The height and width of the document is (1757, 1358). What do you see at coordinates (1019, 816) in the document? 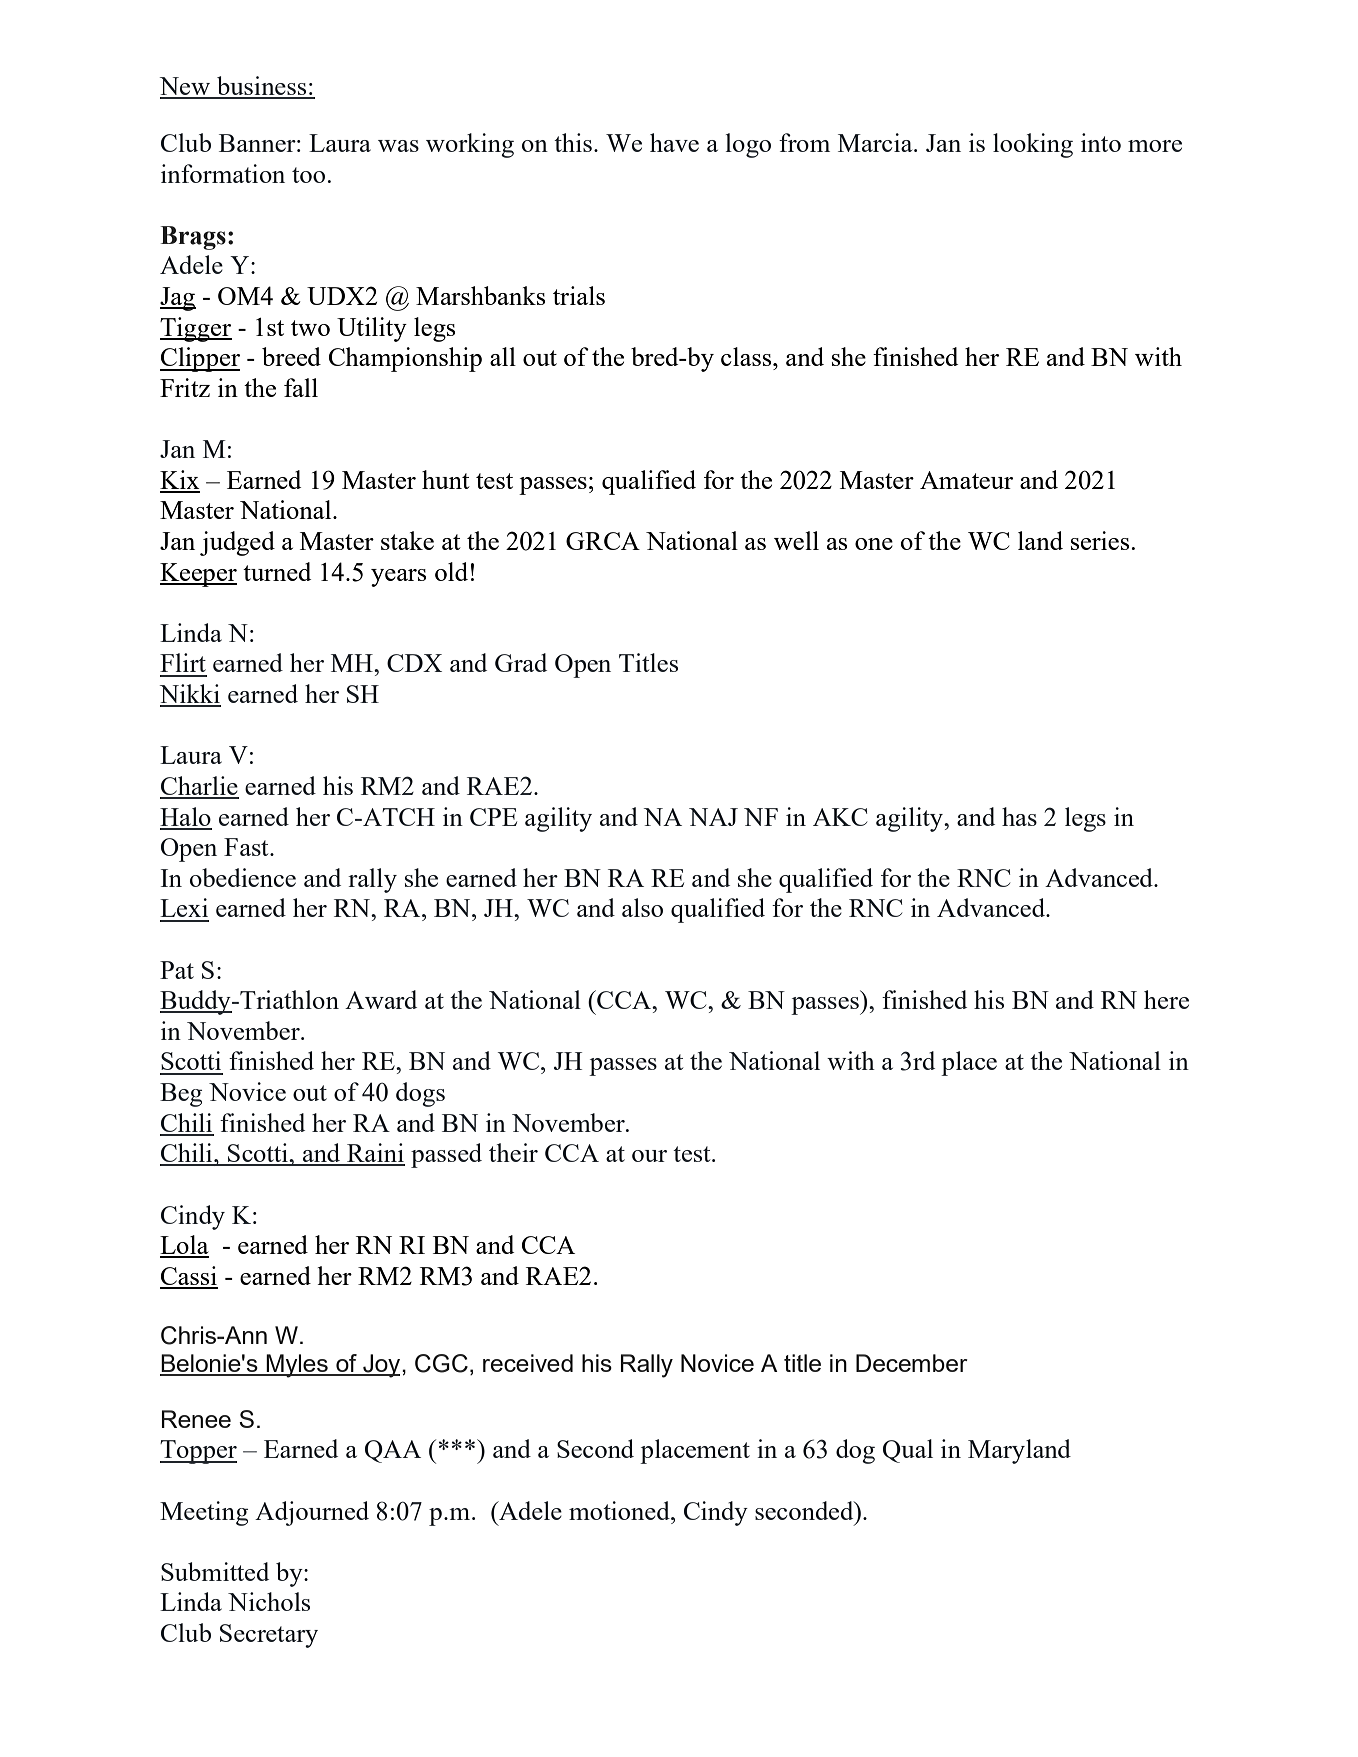
I see `has` at bounding box center [1019, 816].
